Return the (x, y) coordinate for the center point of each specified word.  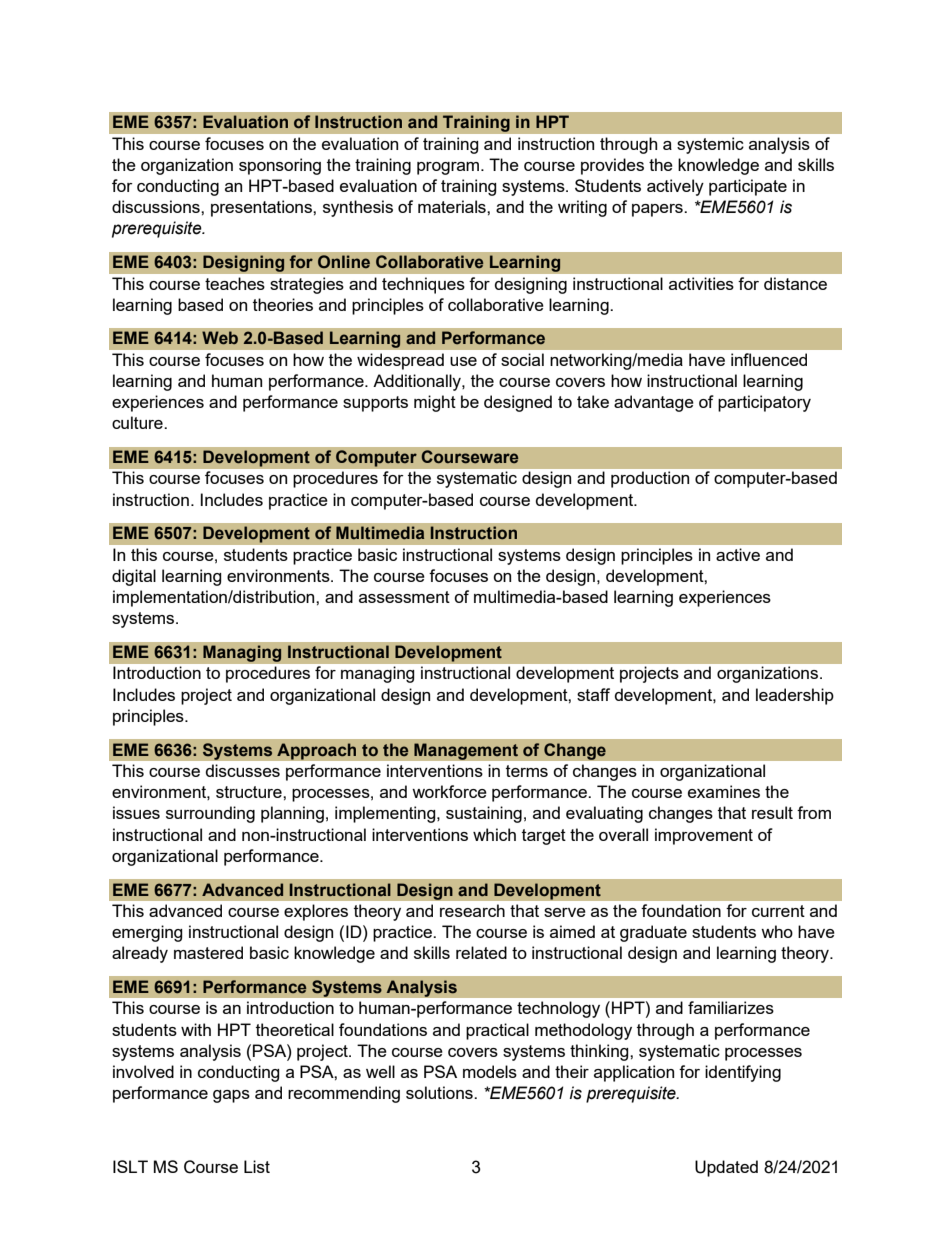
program (448, 168)
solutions (440, 1092)
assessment (404, 597)
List (257, 1166)
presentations (262, 208)
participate (748, 187)
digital (134, 577)
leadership (795, 696)
